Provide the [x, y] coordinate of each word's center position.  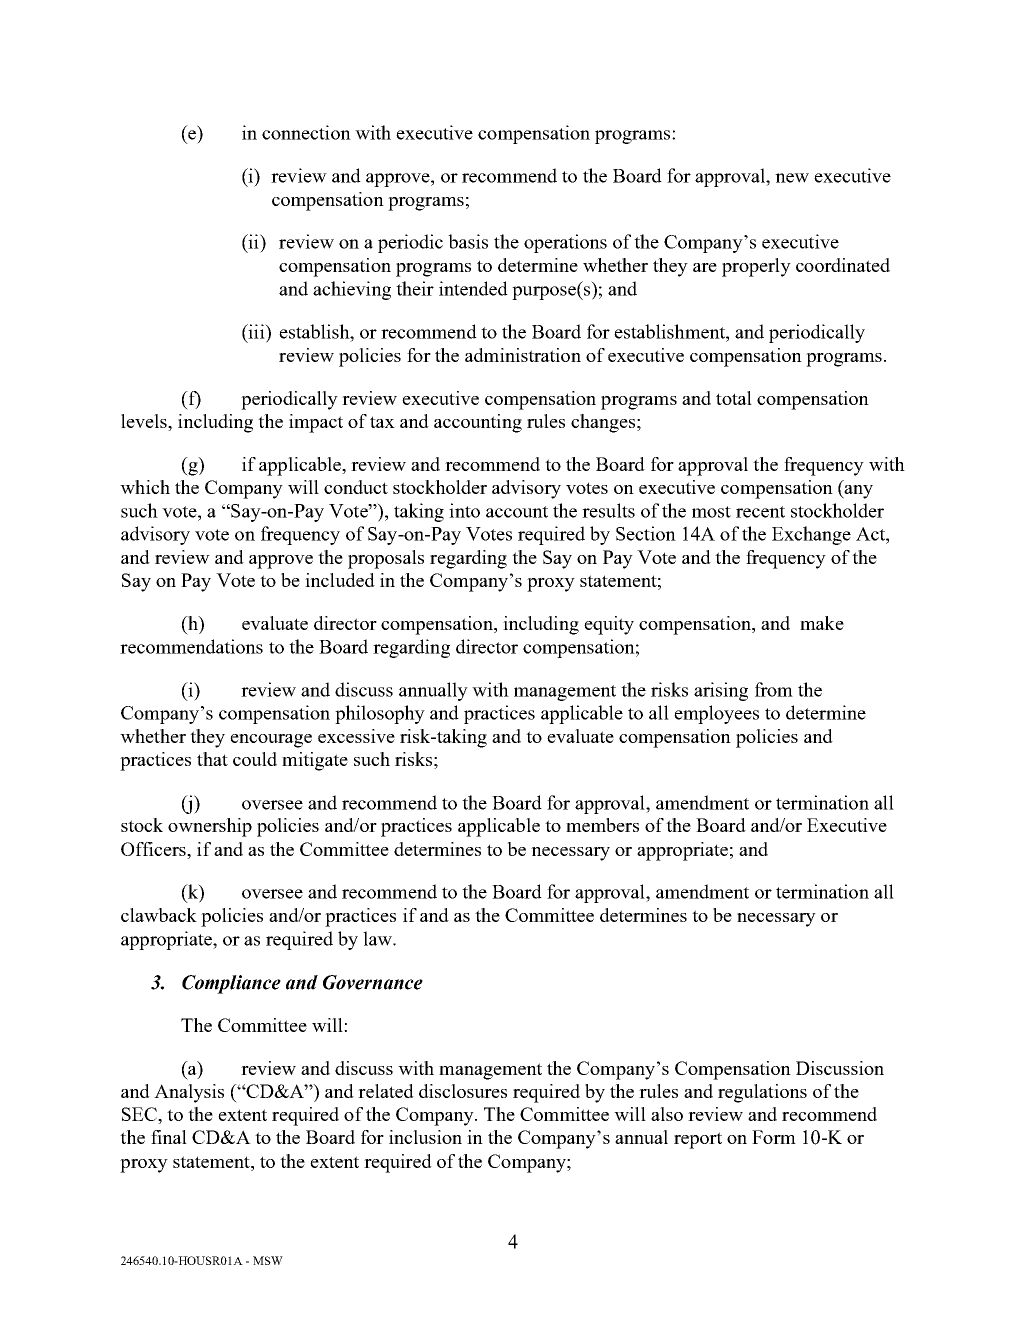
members [602, 825]
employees [716, 714]
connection [306, 132]
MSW [268, 1260]
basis [468, 241]
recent [760, 512]
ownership [210, 827]
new [792, 178]
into [464, 510]
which [145, 487]
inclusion [425, 1137]
